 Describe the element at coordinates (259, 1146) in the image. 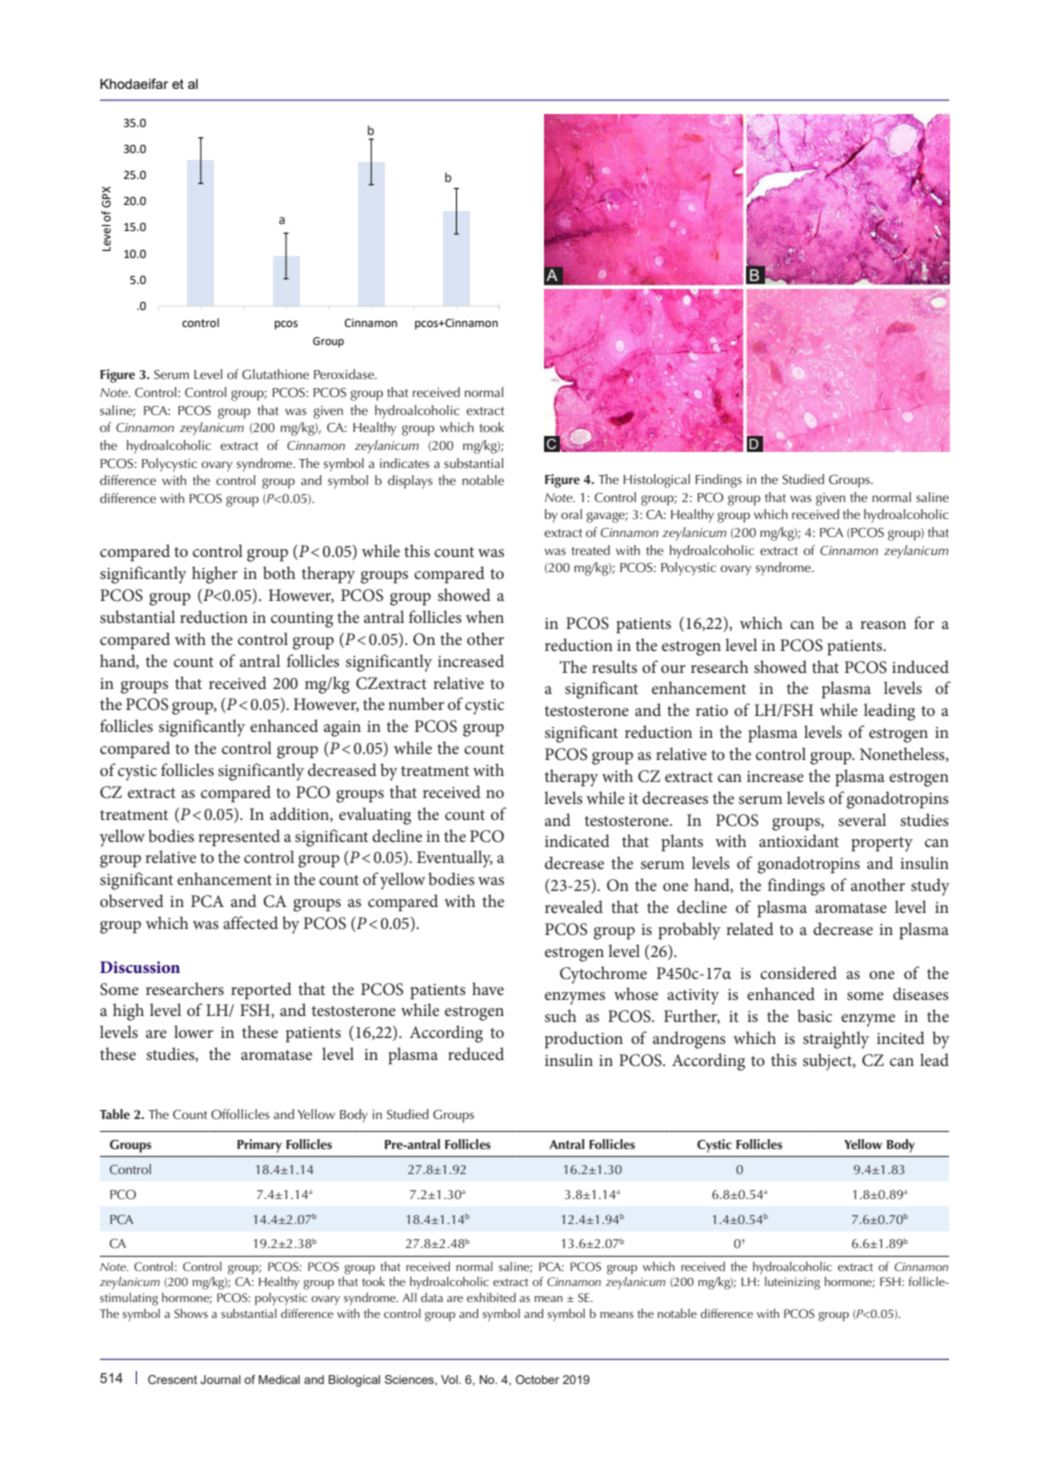

I see `Primary` at that location.
